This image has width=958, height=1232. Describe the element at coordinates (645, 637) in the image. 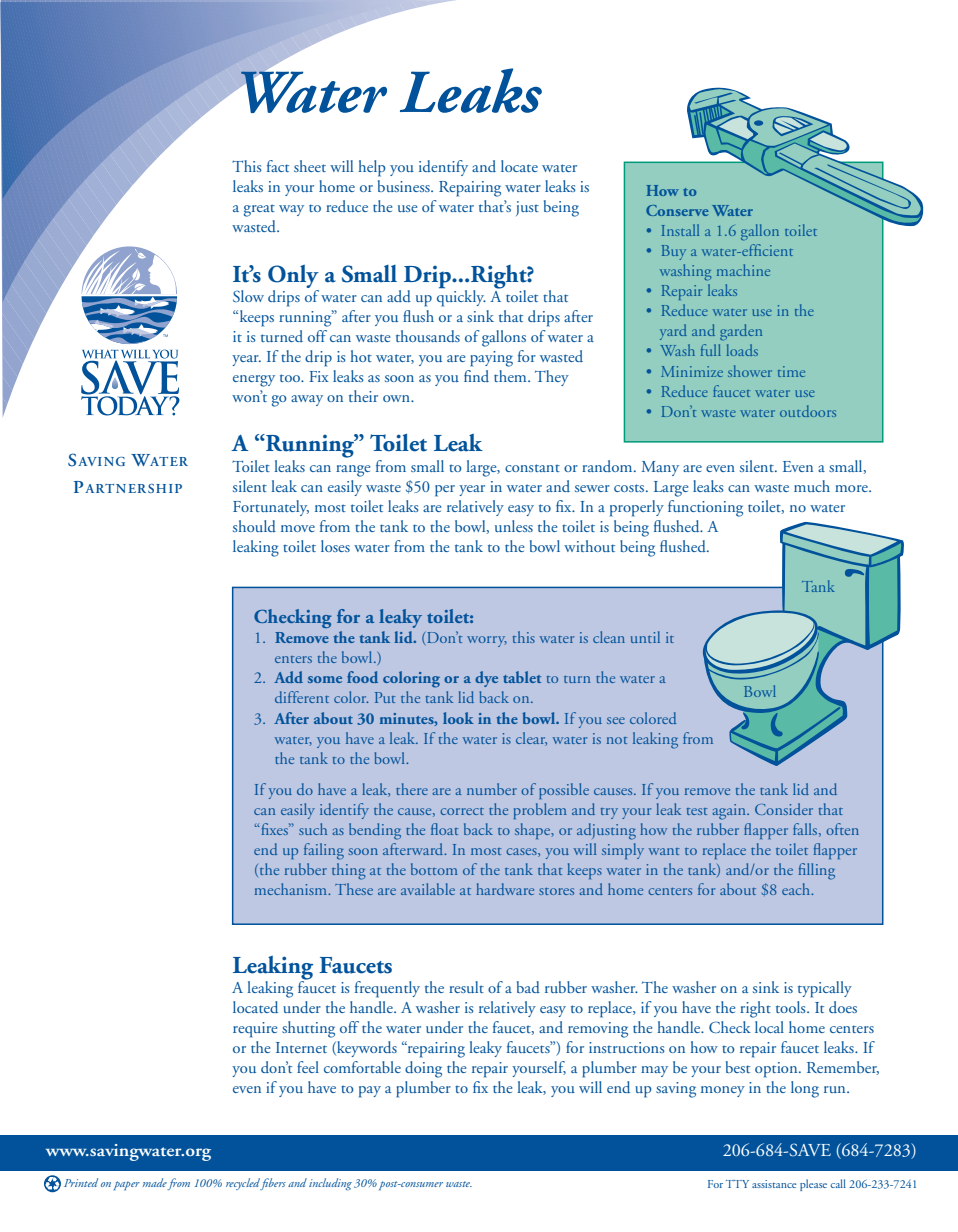

I see `until` at that location.
